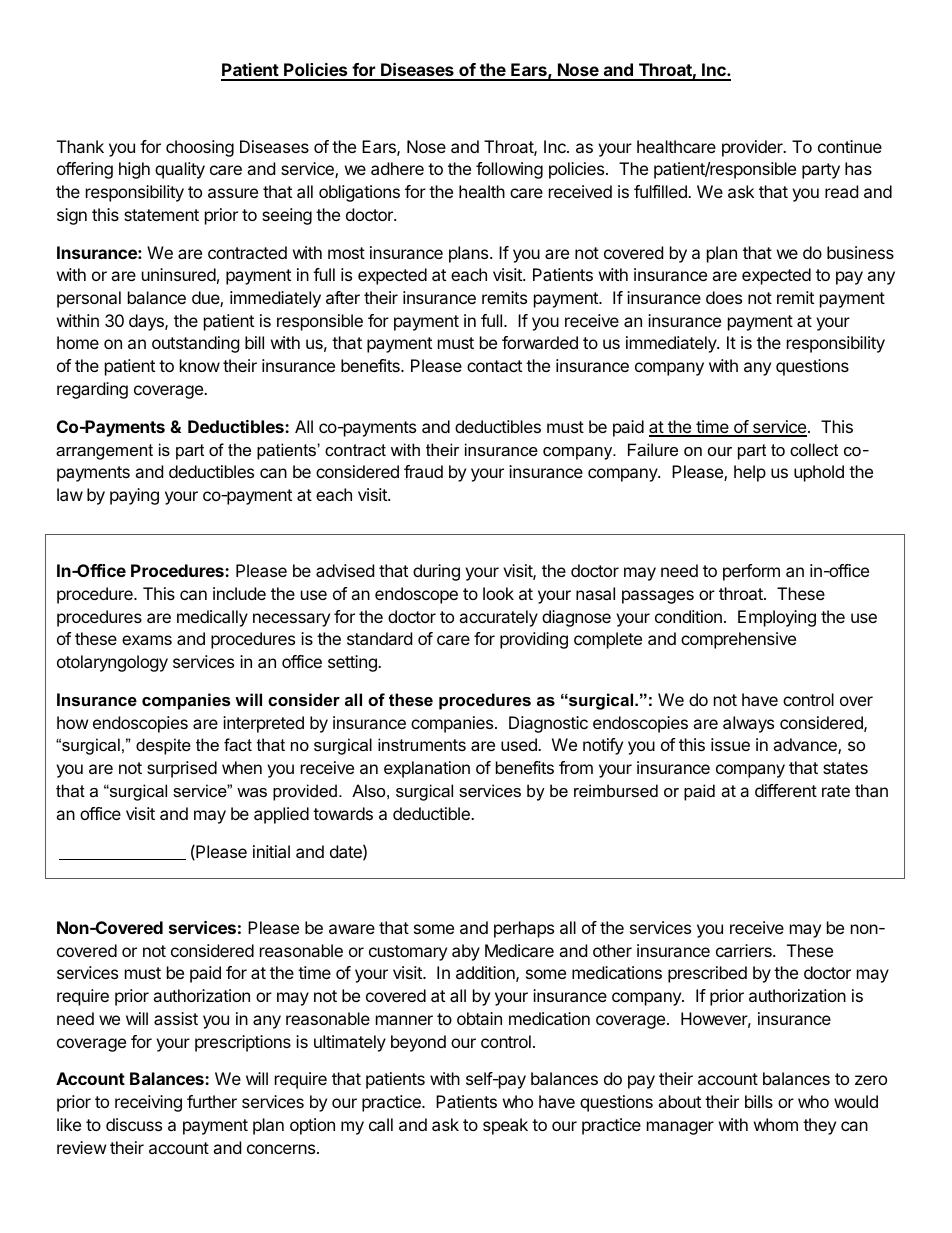  What do you see at coordinates (509, 170) in the screenshot?
I see `following` at bounding box center [509, 170].
